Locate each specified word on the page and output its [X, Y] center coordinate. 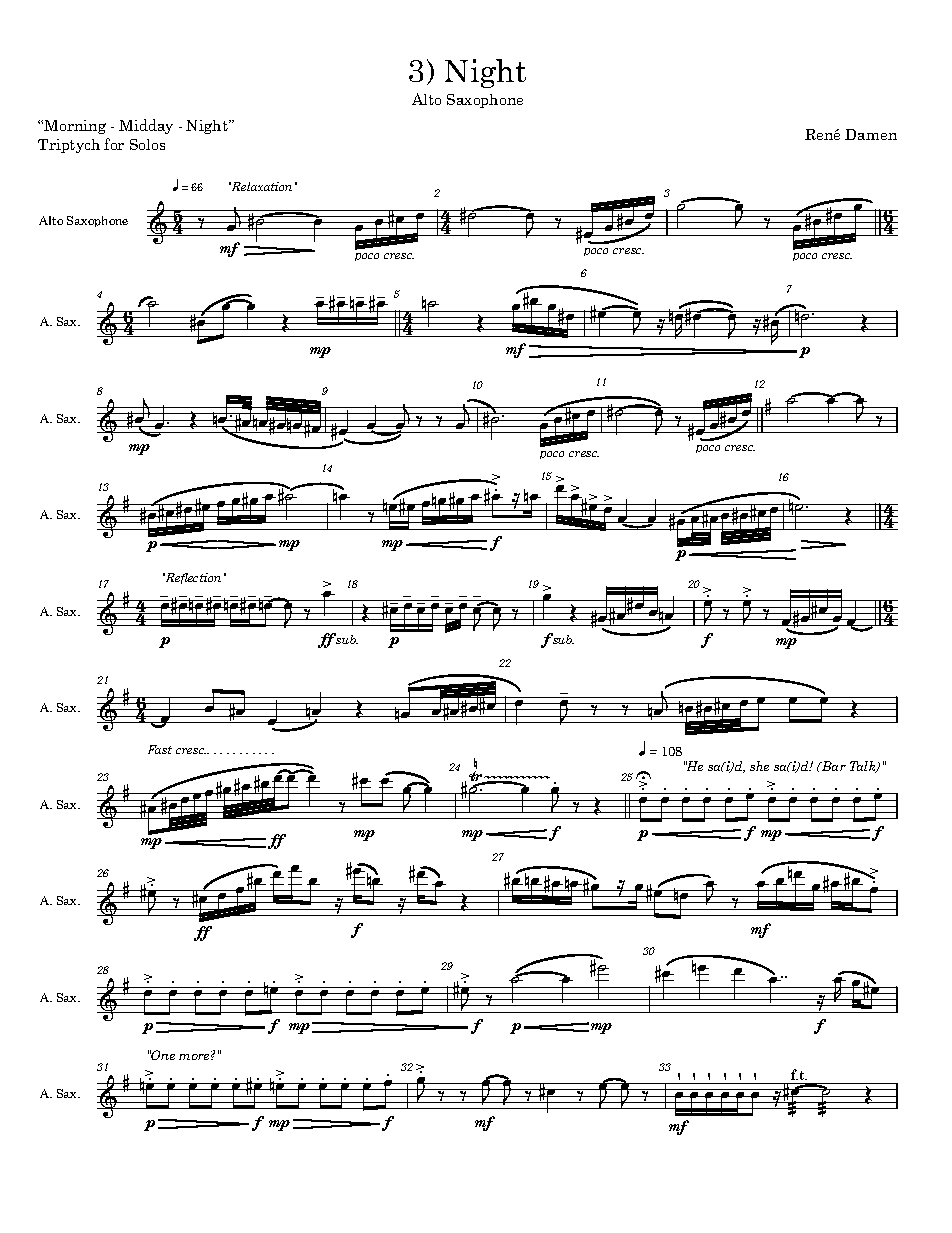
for [114, 144]
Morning [75, 127]
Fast [160, 749]
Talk [864, 767]
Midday [146, 126]
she [759, 766]
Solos [147, 144]
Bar [832, 766]
